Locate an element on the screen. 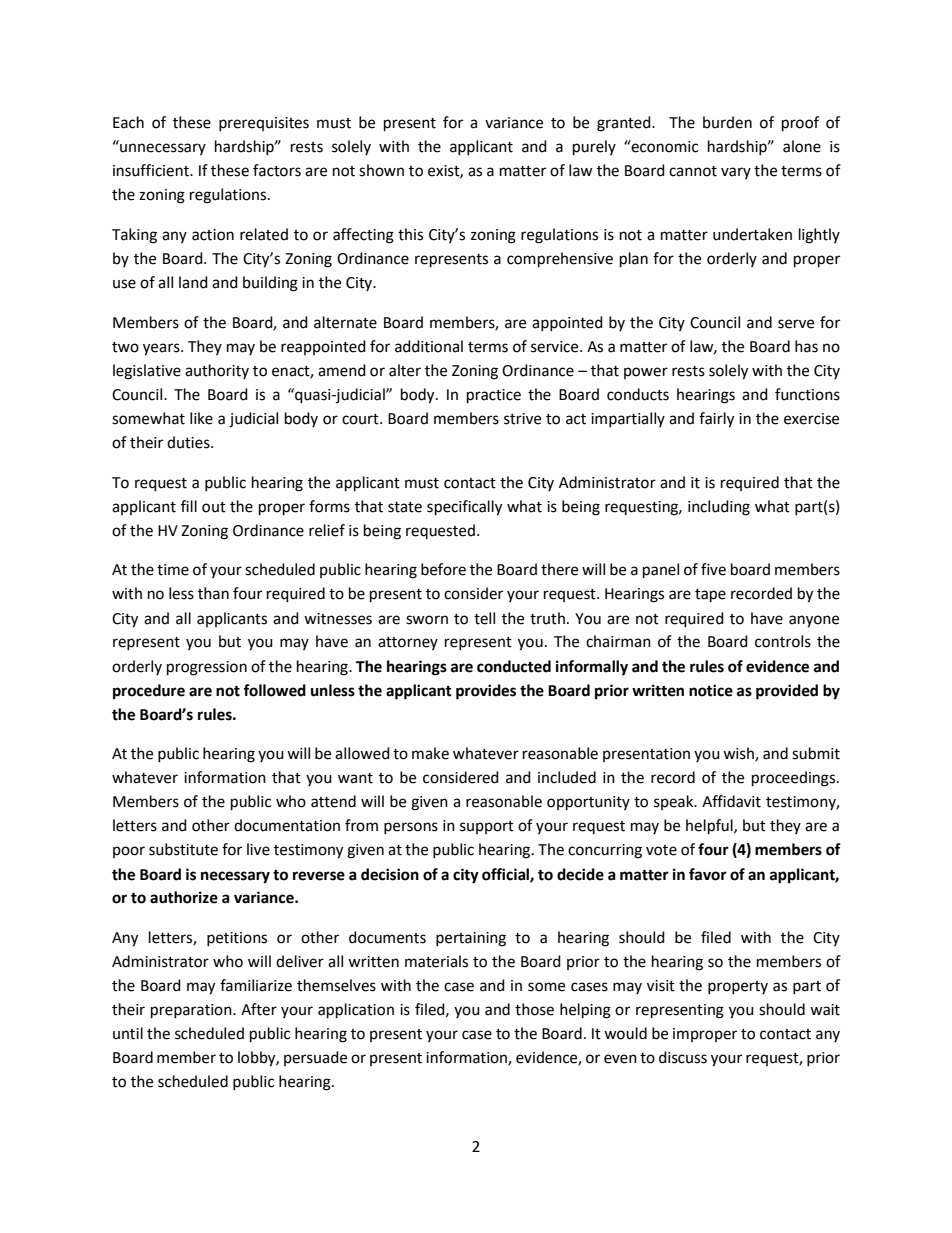 The height and width of the screenshot is (1233, 952). vary is located at coordinates (736, 173).
